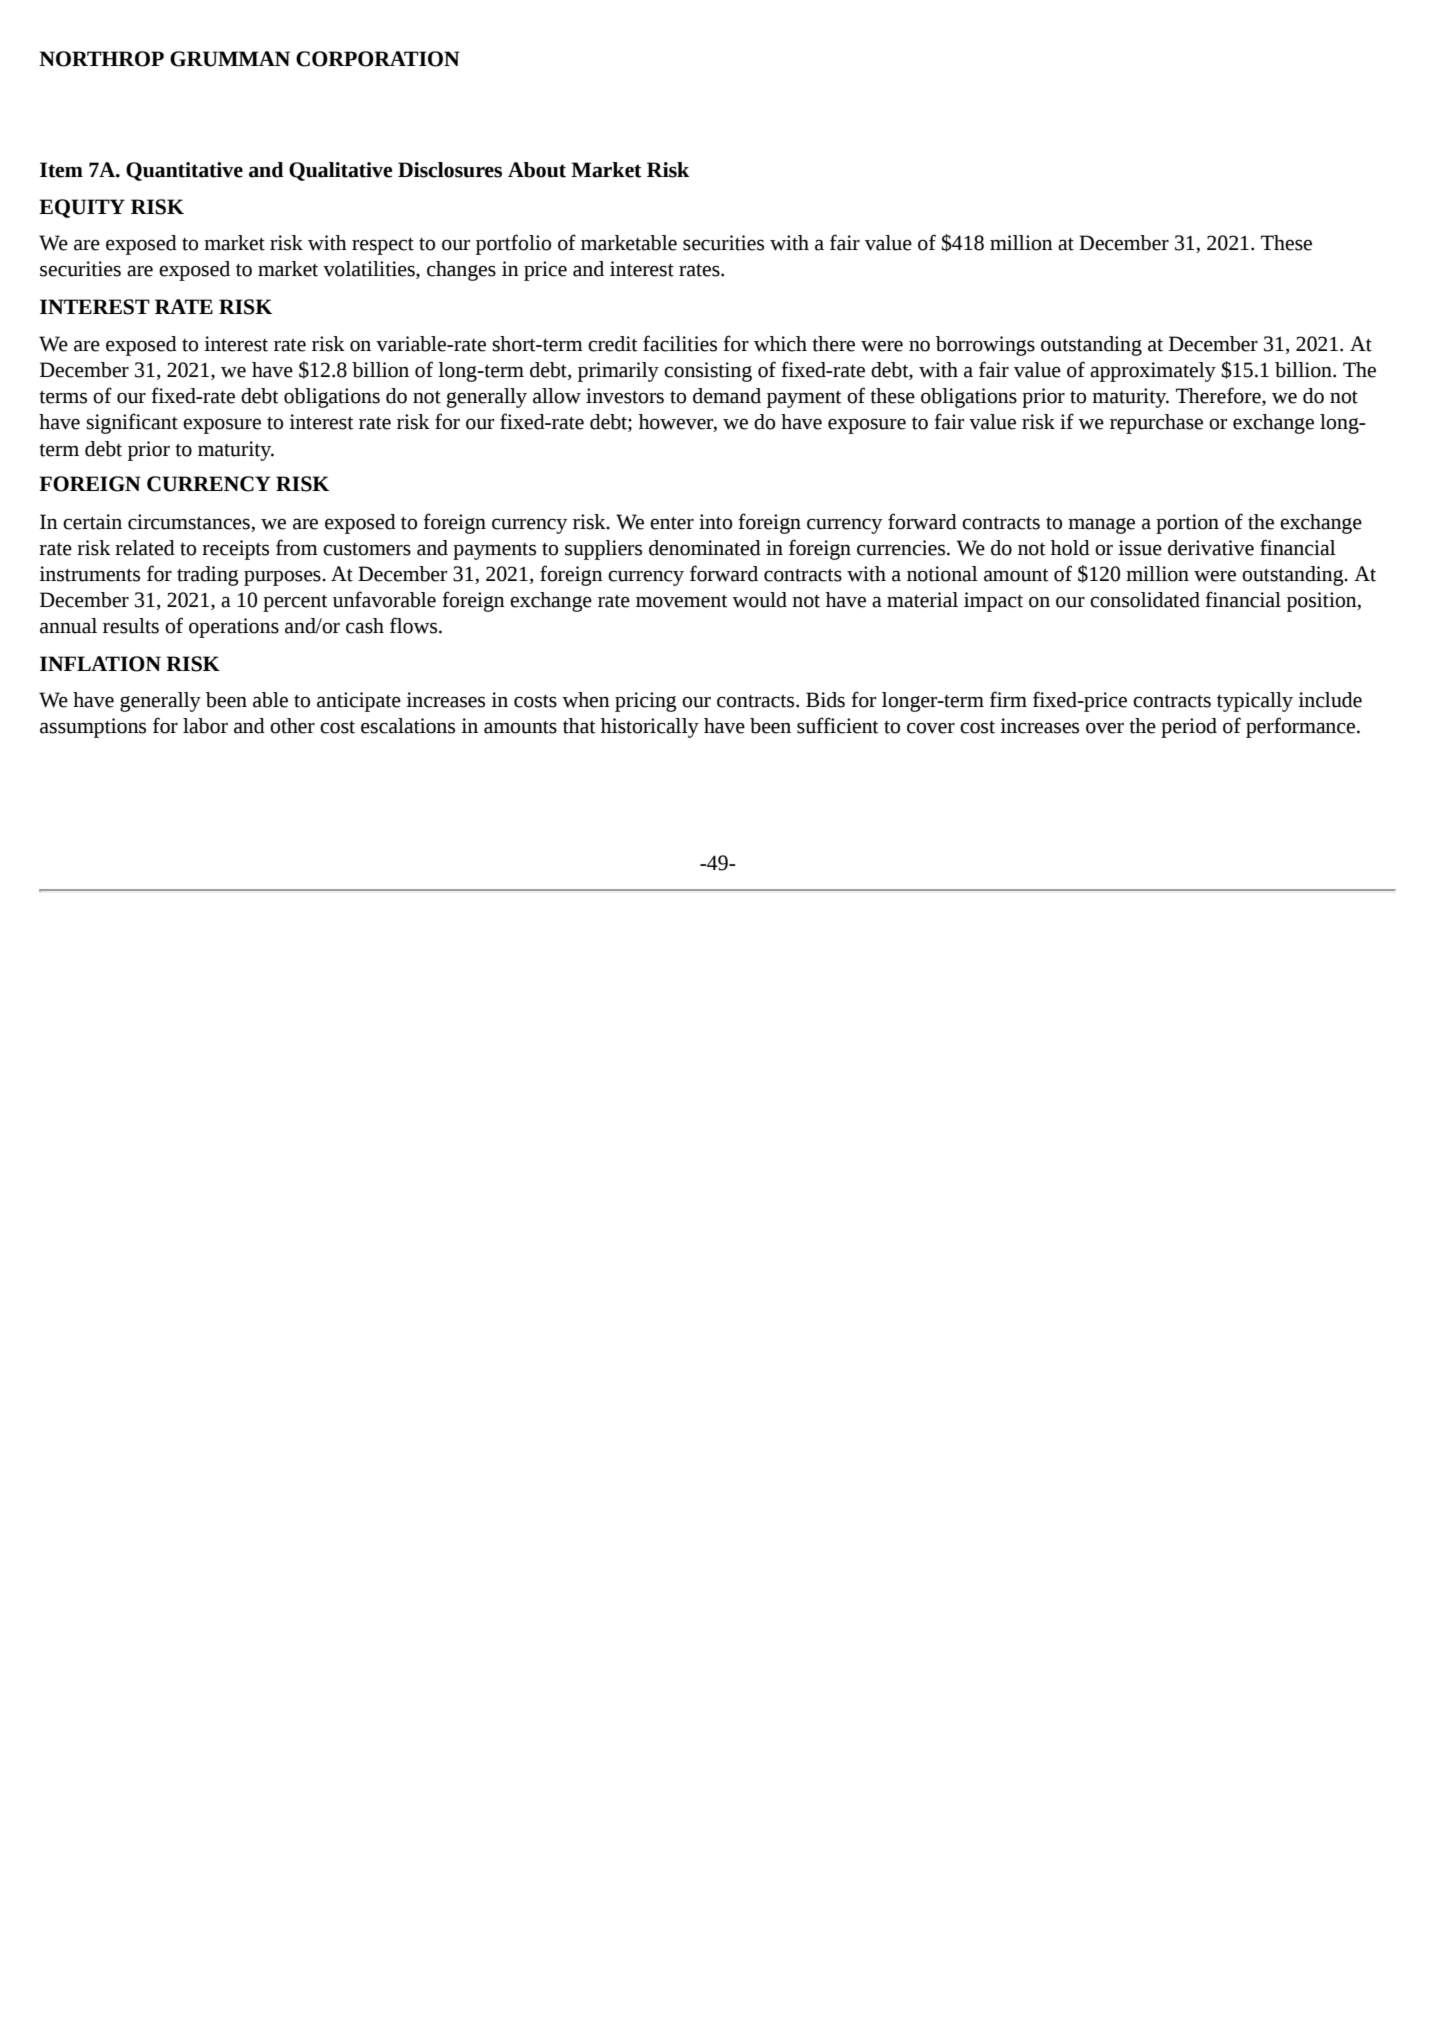  What do you see at coordinates (645, 702) in the screenshot?
I see `pricing` at bounding box center [645, 702].
